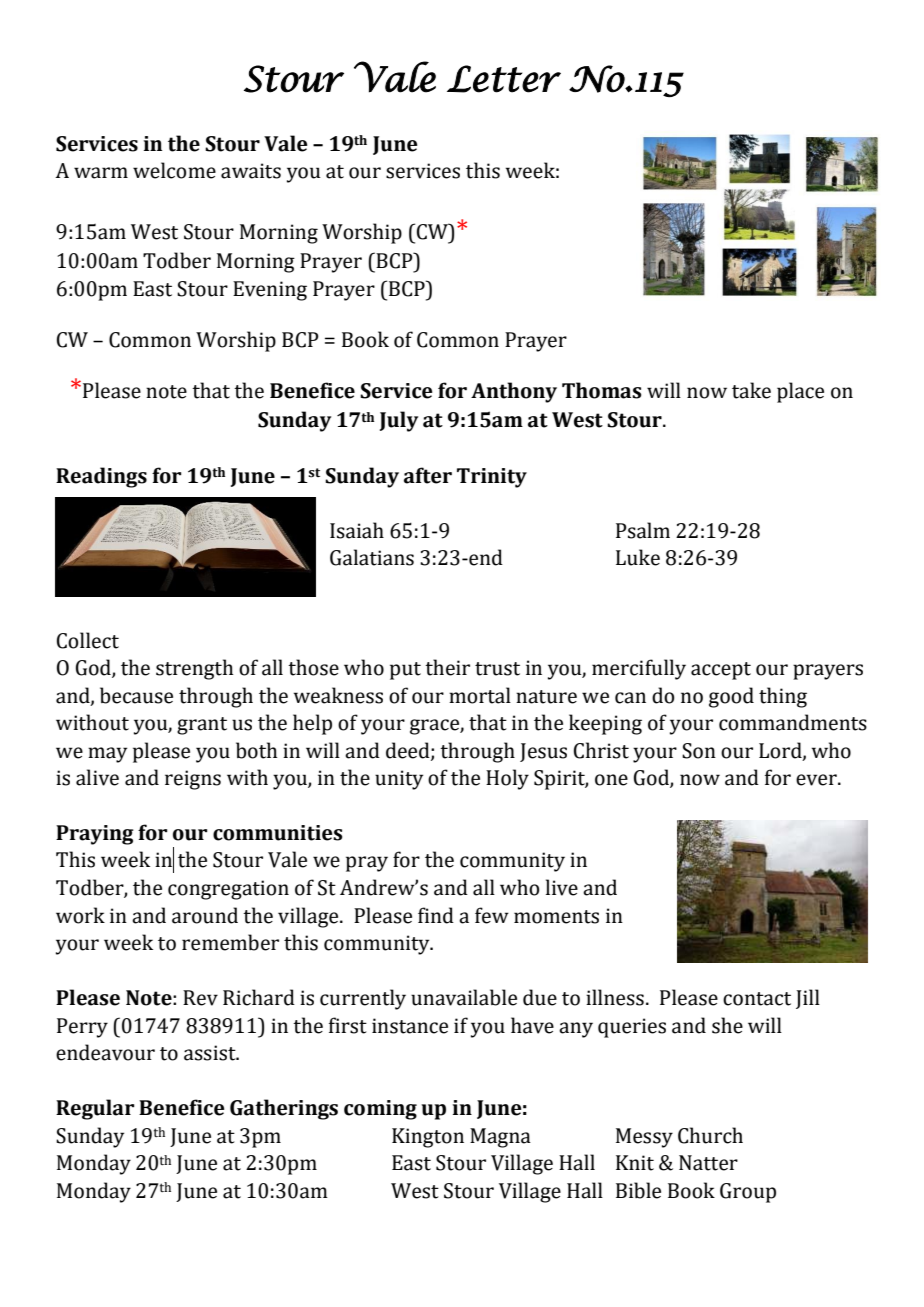  What do you see at coordinates (757, 999) in the screenshot?
I see `contact` at bounding box center [757, 999].
